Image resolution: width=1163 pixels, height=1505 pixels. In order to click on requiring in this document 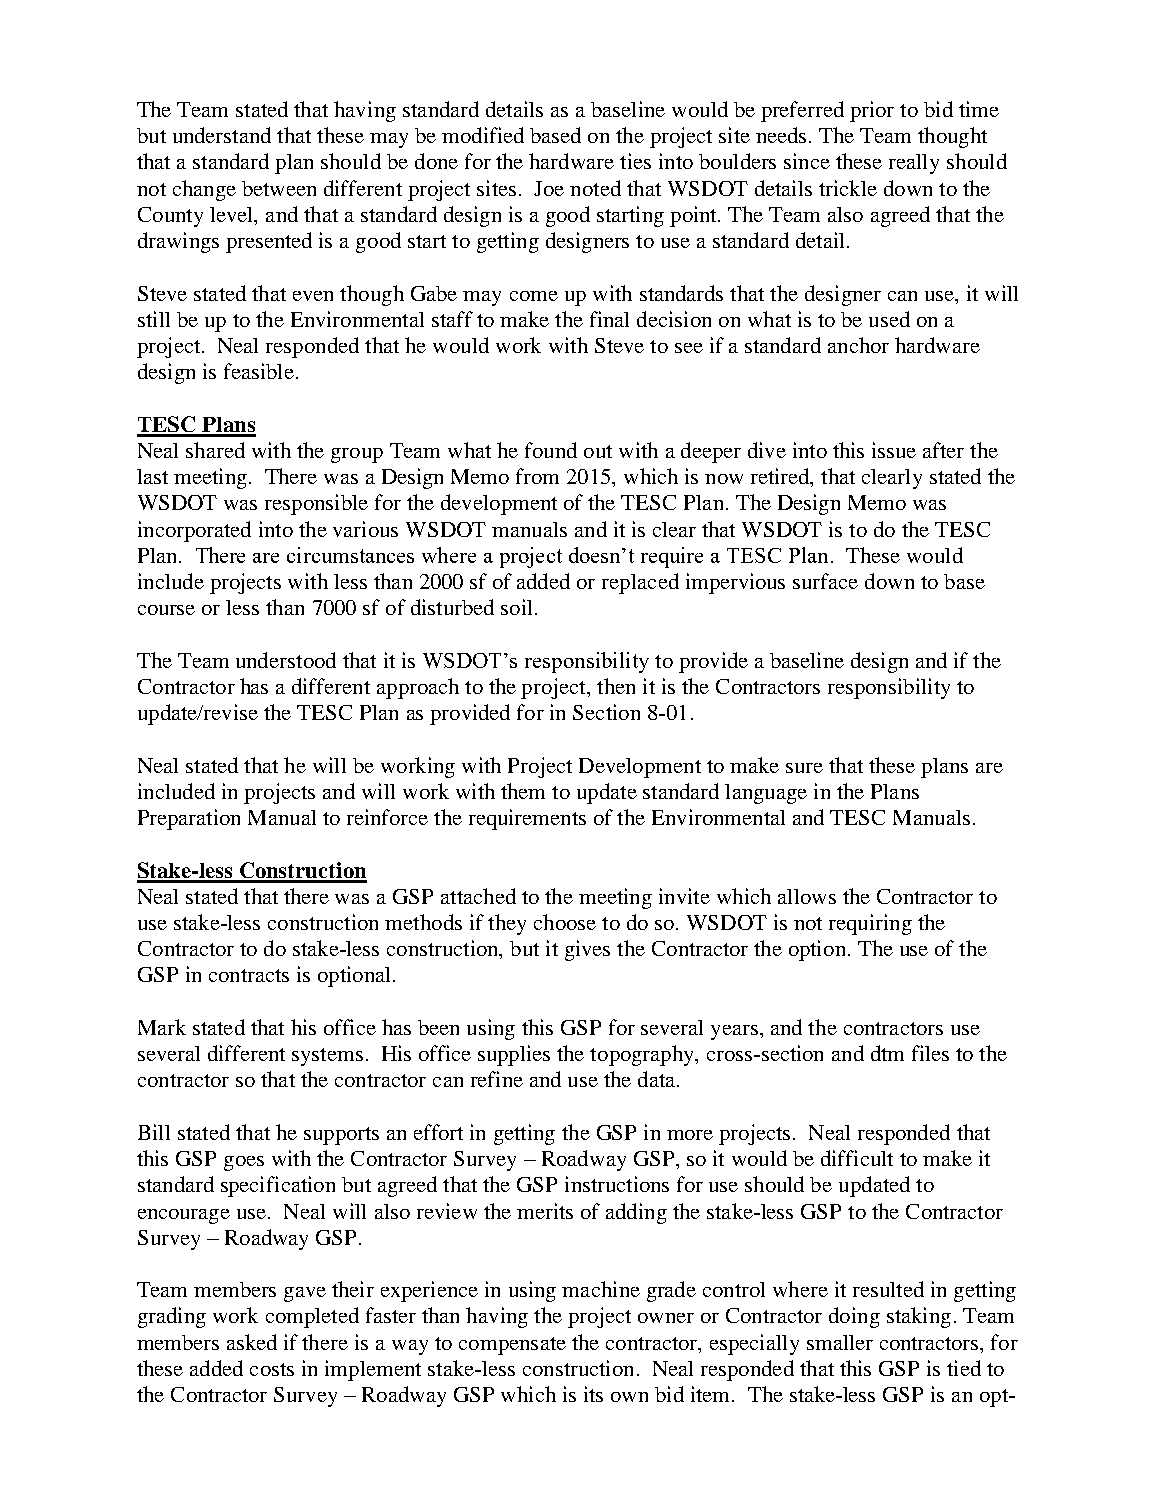, I will do `click(870, 924)`.
